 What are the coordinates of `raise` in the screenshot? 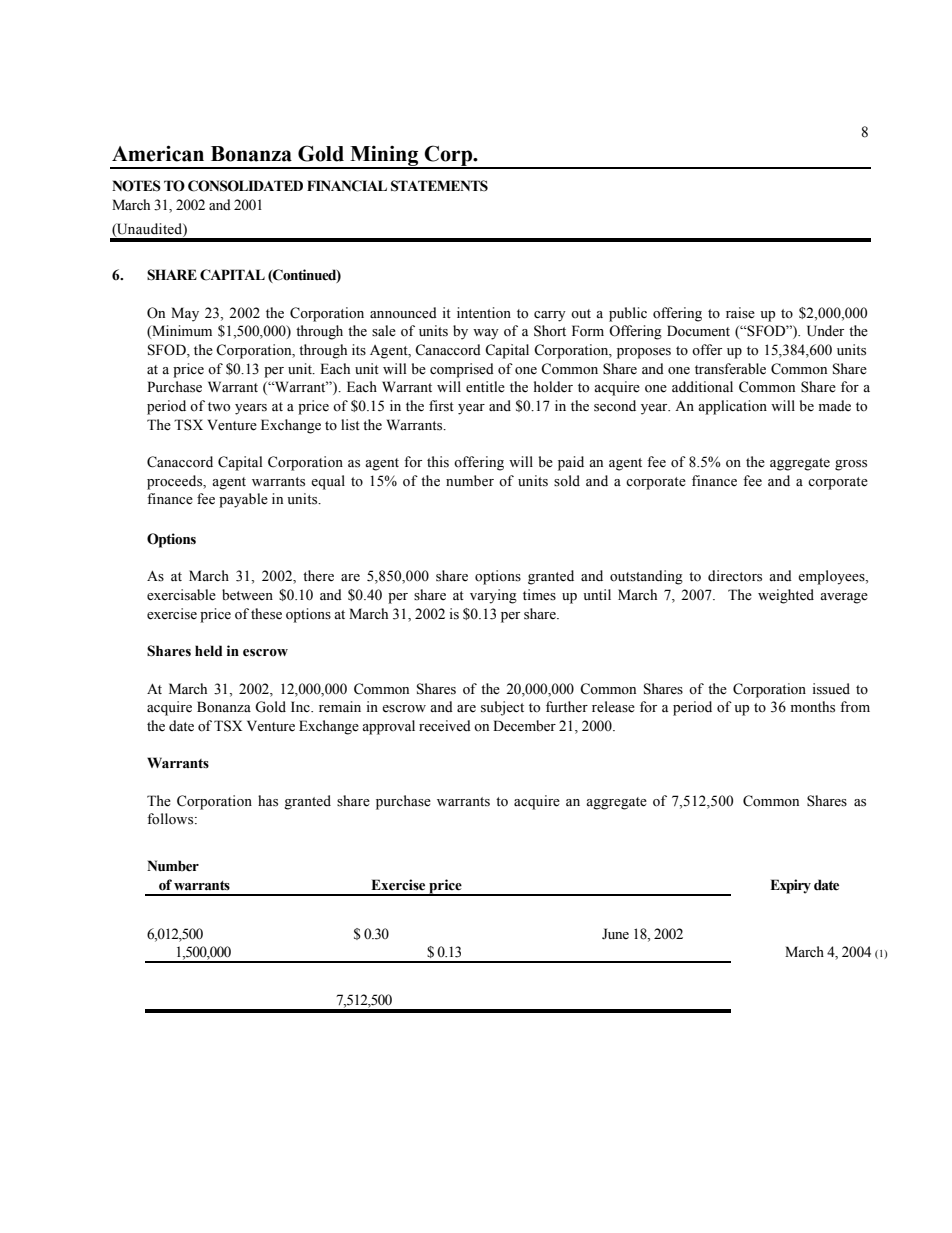 It's located at (740, 313).
